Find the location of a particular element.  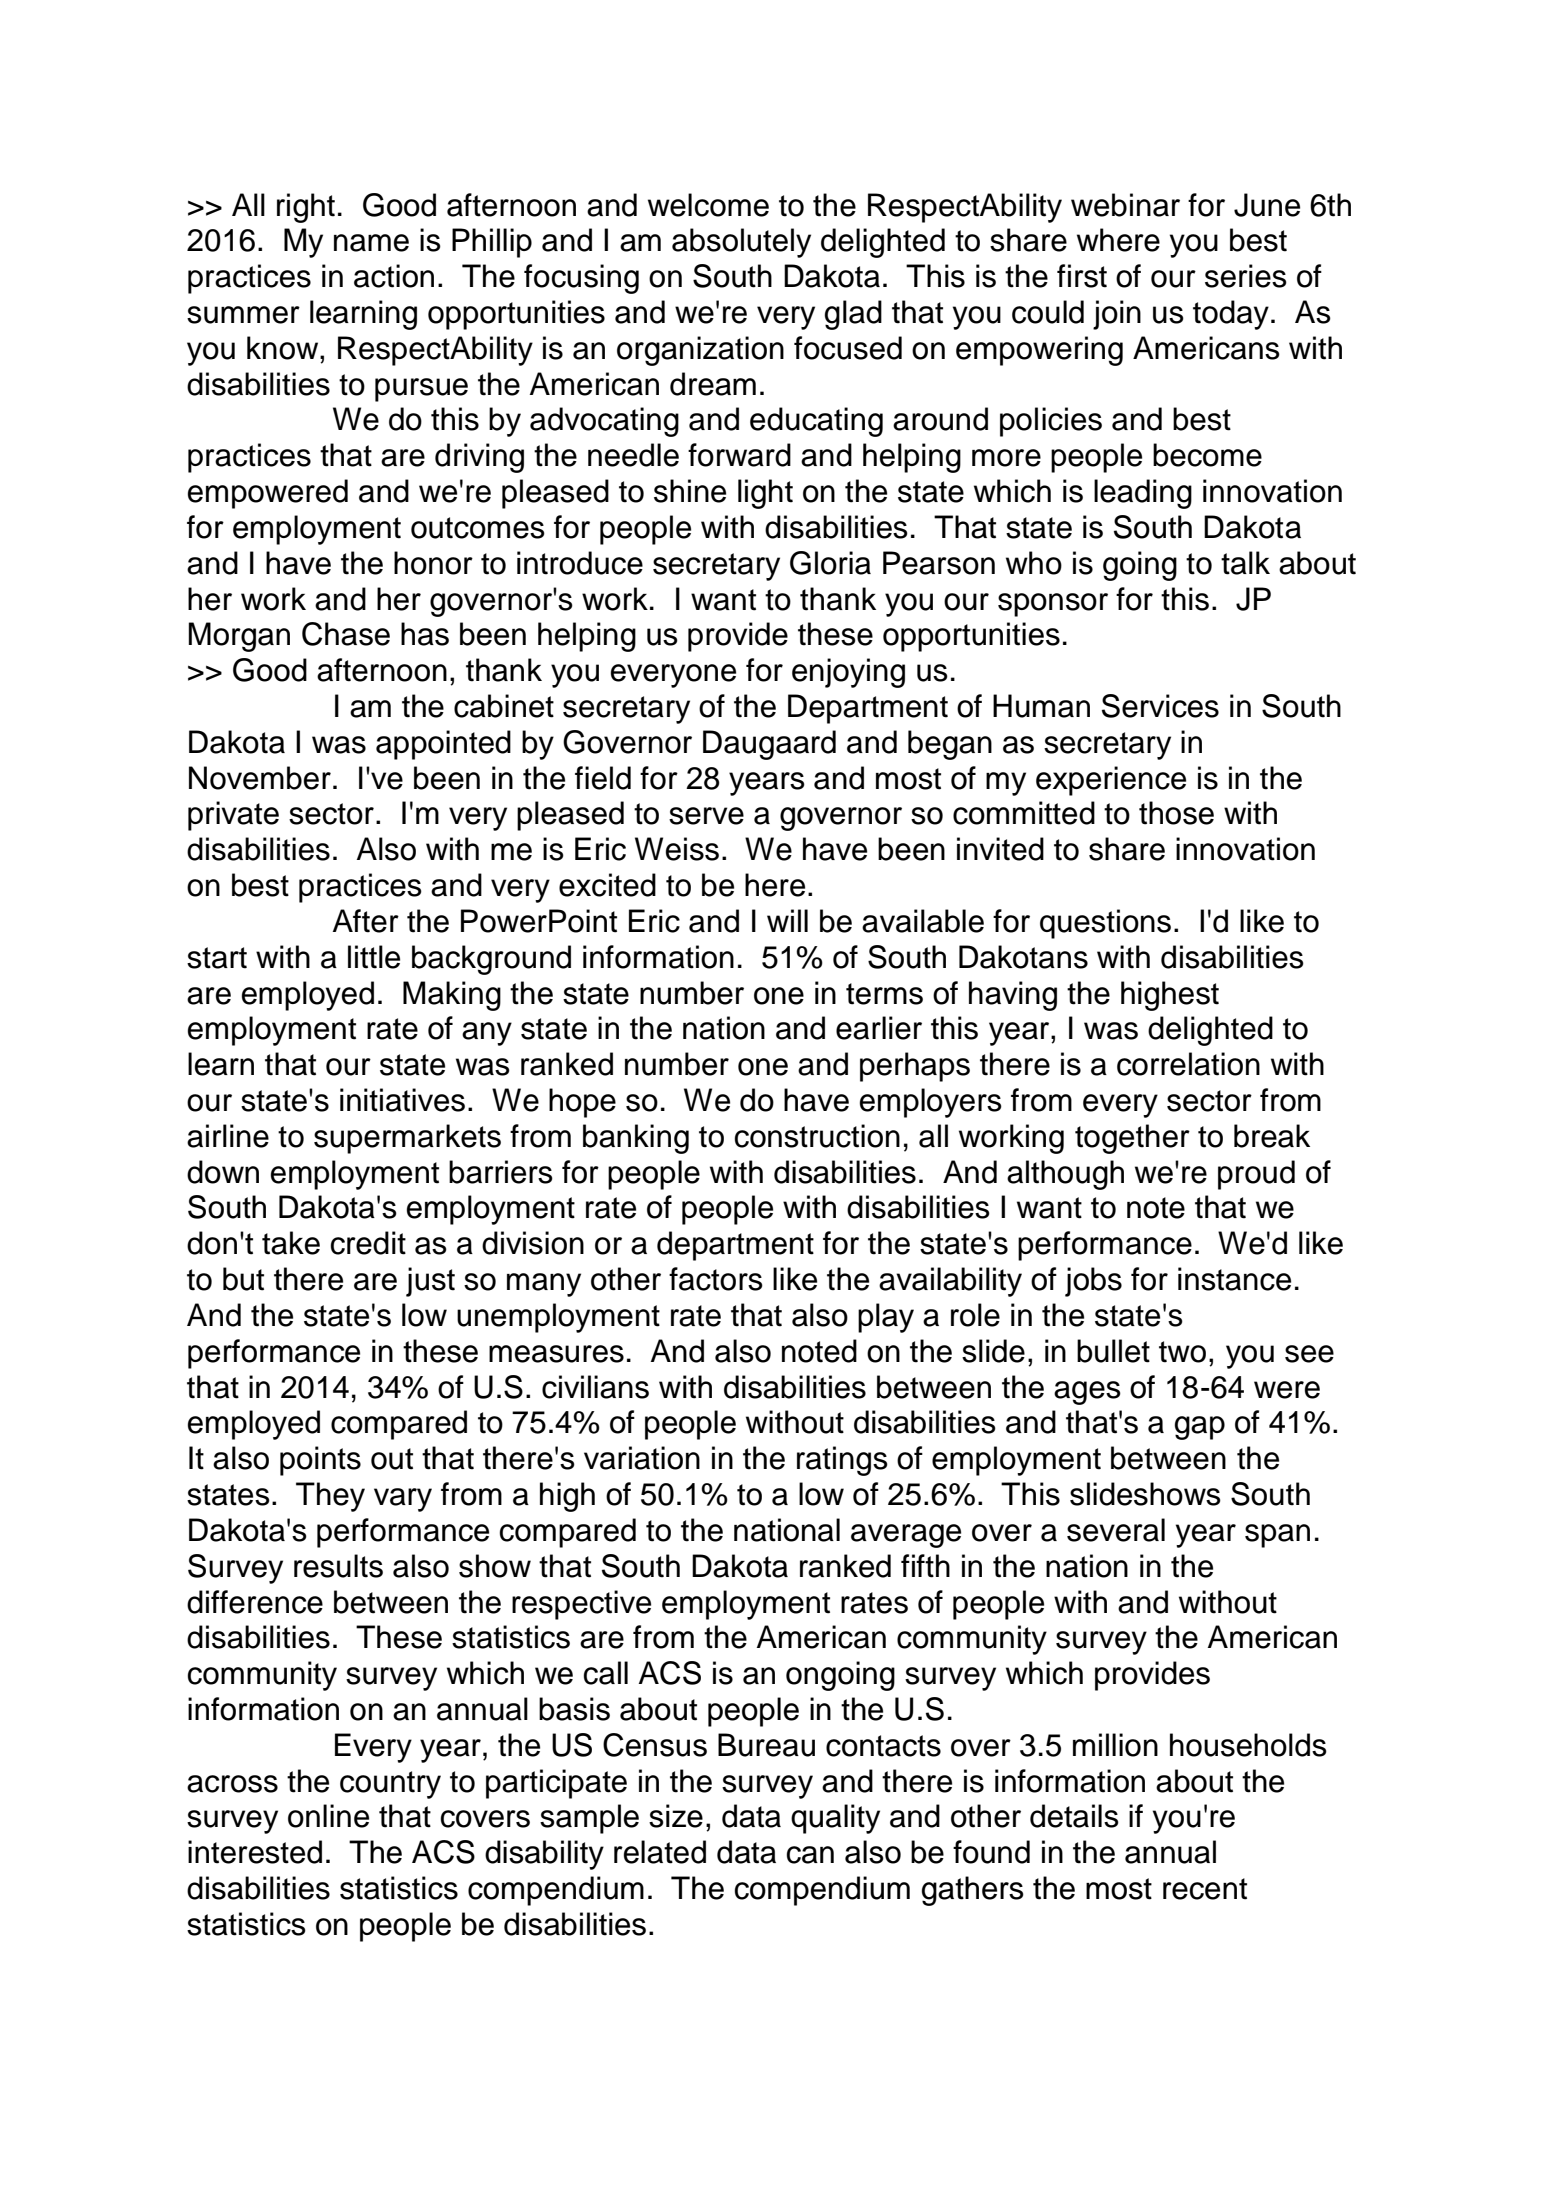

serve is located at coordinates (706, 816).
